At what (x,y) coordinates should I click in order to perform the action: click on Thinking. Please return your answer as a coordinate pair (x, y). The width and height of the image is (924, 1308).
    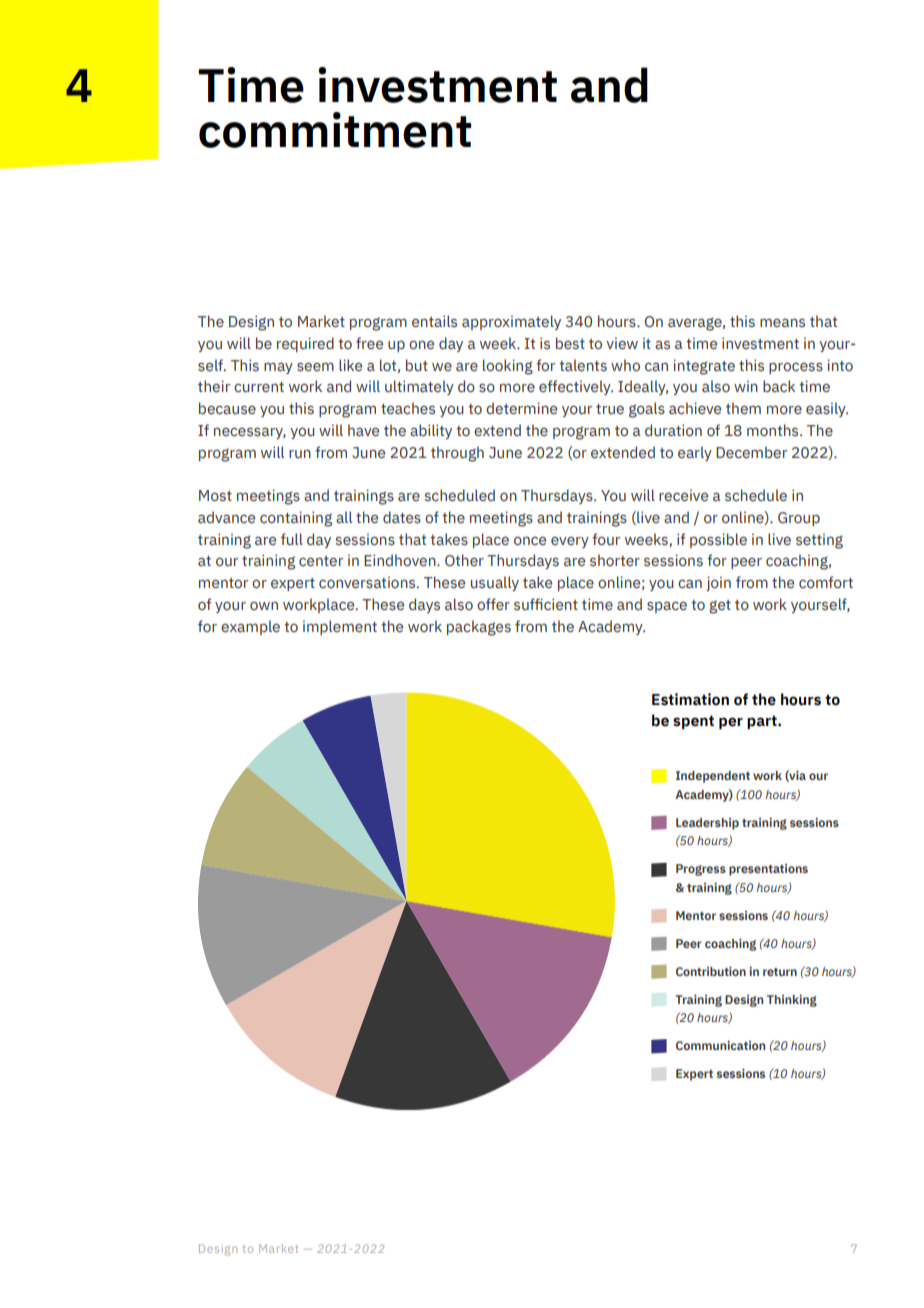
    Looking at the image, I should click on (792, 1000).
